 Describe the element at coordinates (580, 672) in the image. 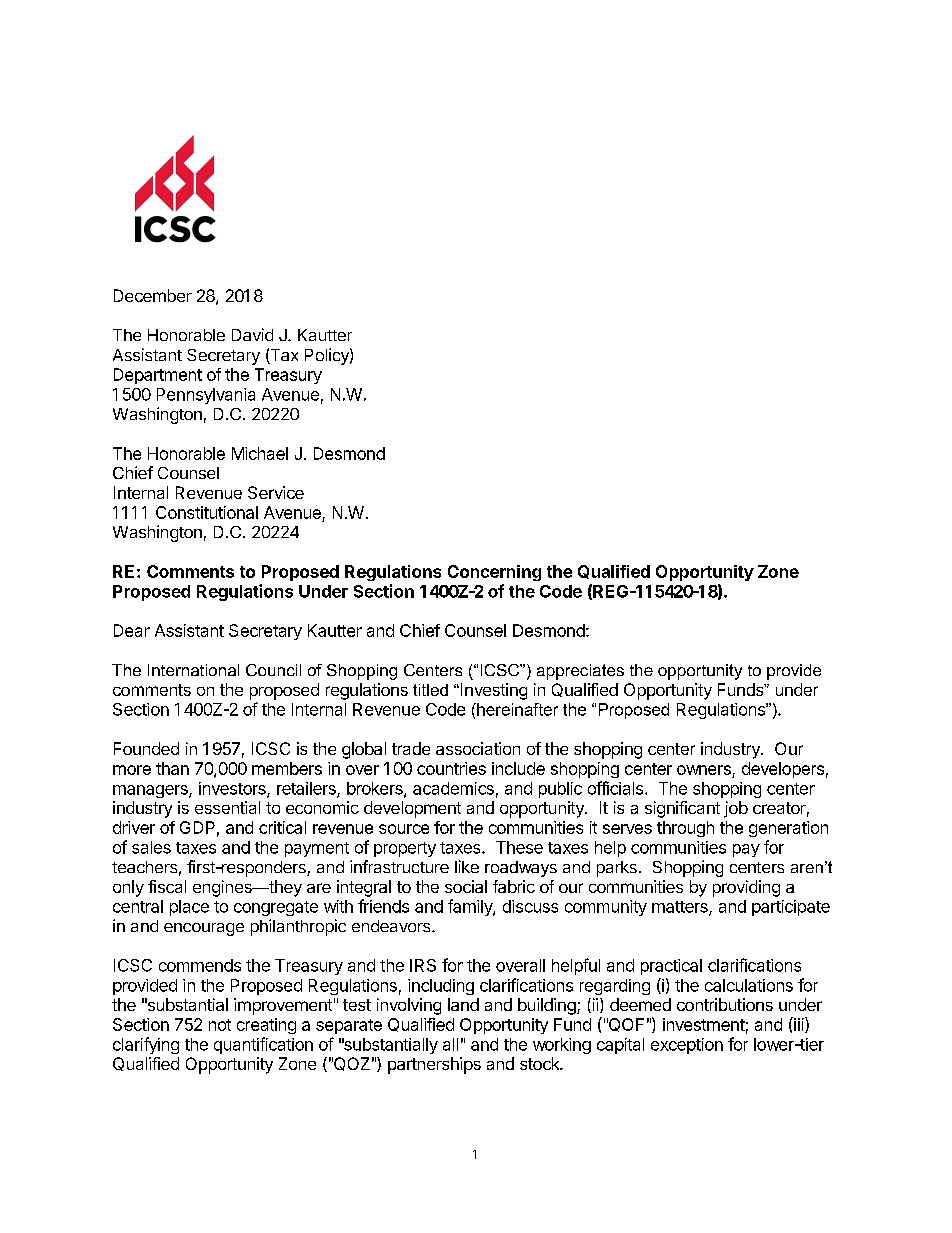

I see `appreciates` at that location.
